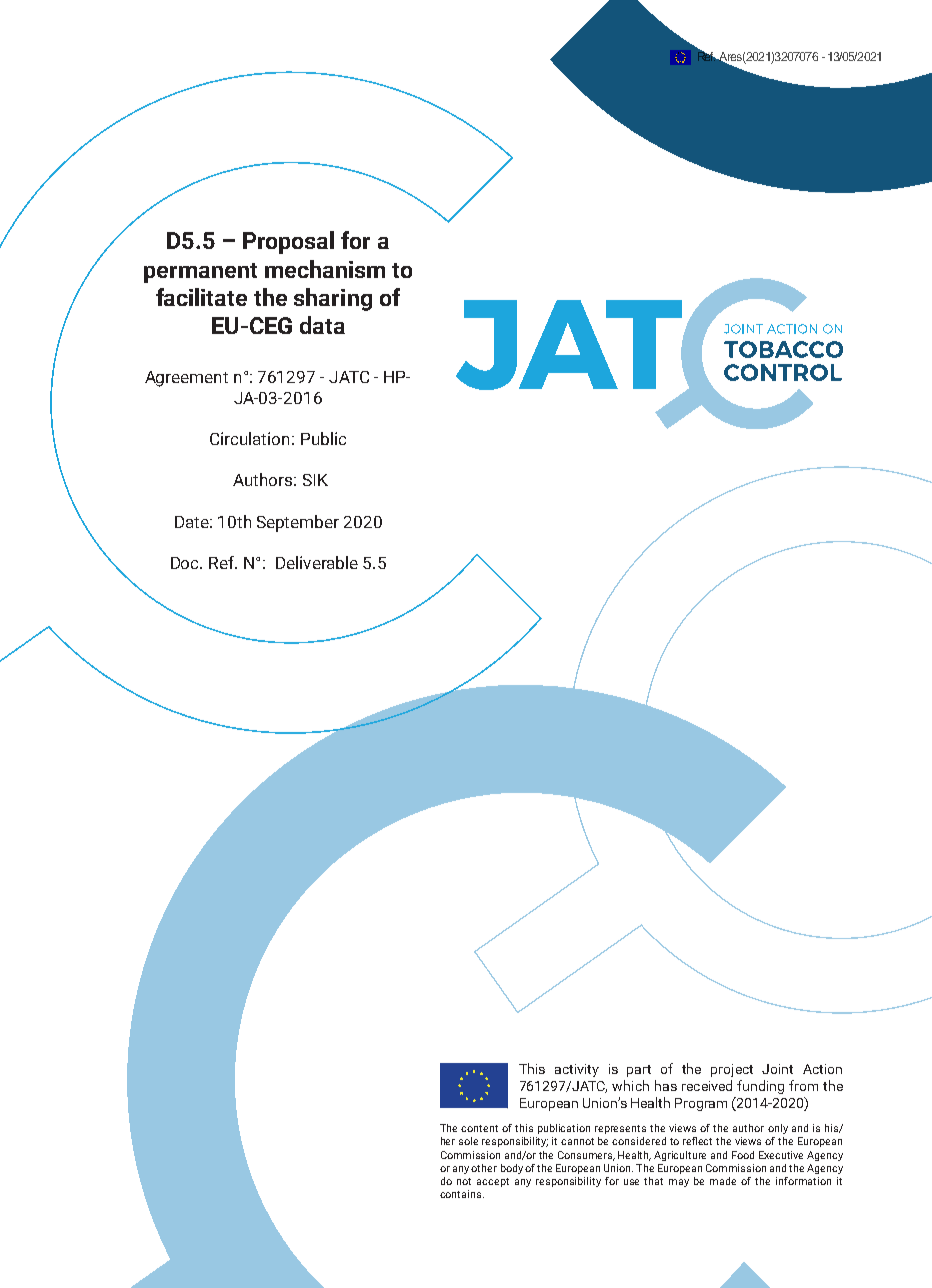 The image size is (932, 1288). Describe the element at coordinates (462, 1194) in the screenshot. I see `contains` at that location.
